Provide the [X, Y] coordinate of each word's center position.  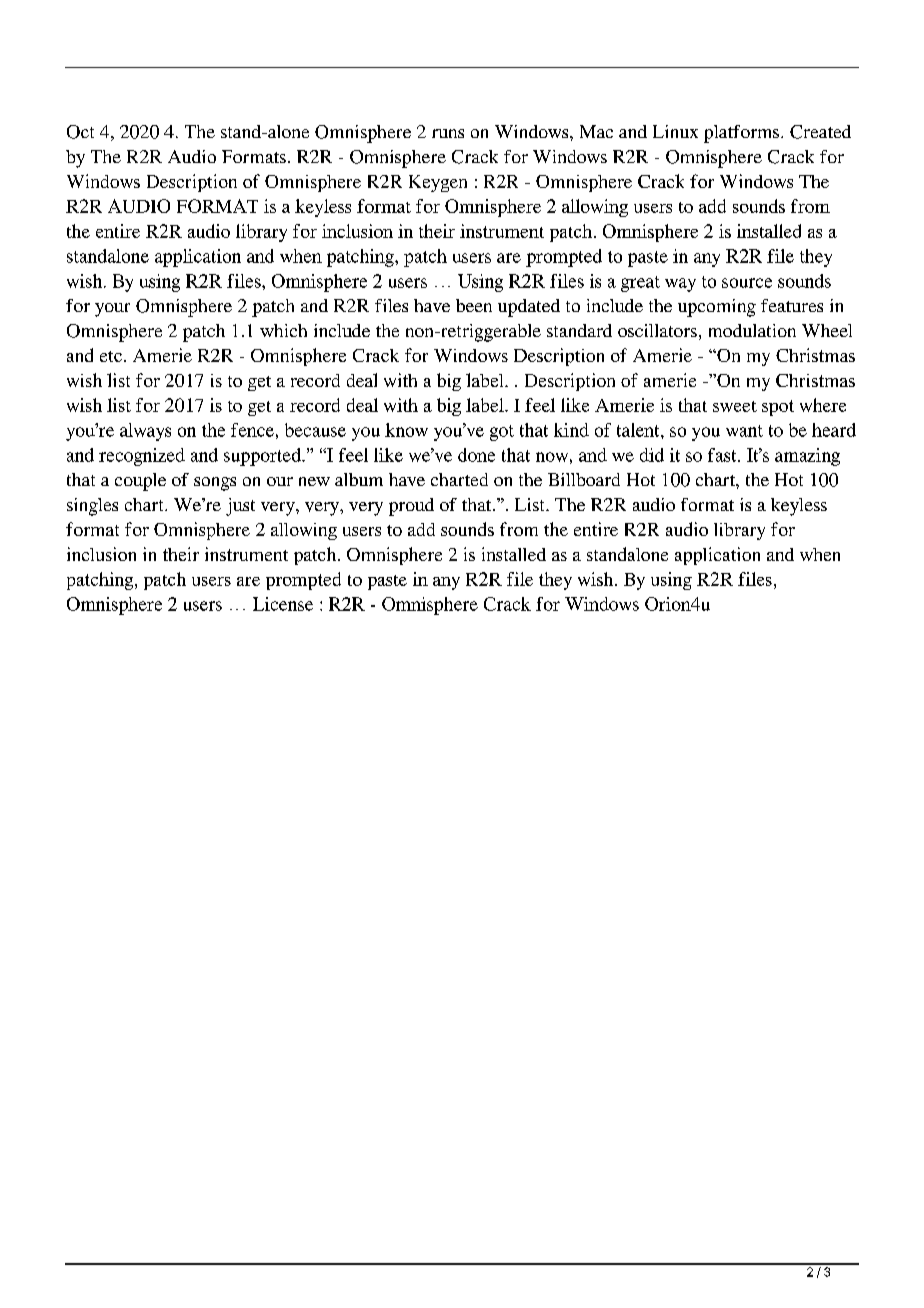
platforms [743, 134]
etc [111, 356]
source [747, 283]
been [474, 305]
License [283, 604]
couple [140, 482]
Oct [80, 132]
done [476, 455]
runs [448, 133]
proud [411, 507]
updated [529, 308]
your [112, 310]
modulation [752, 330]
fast [723, 455]
